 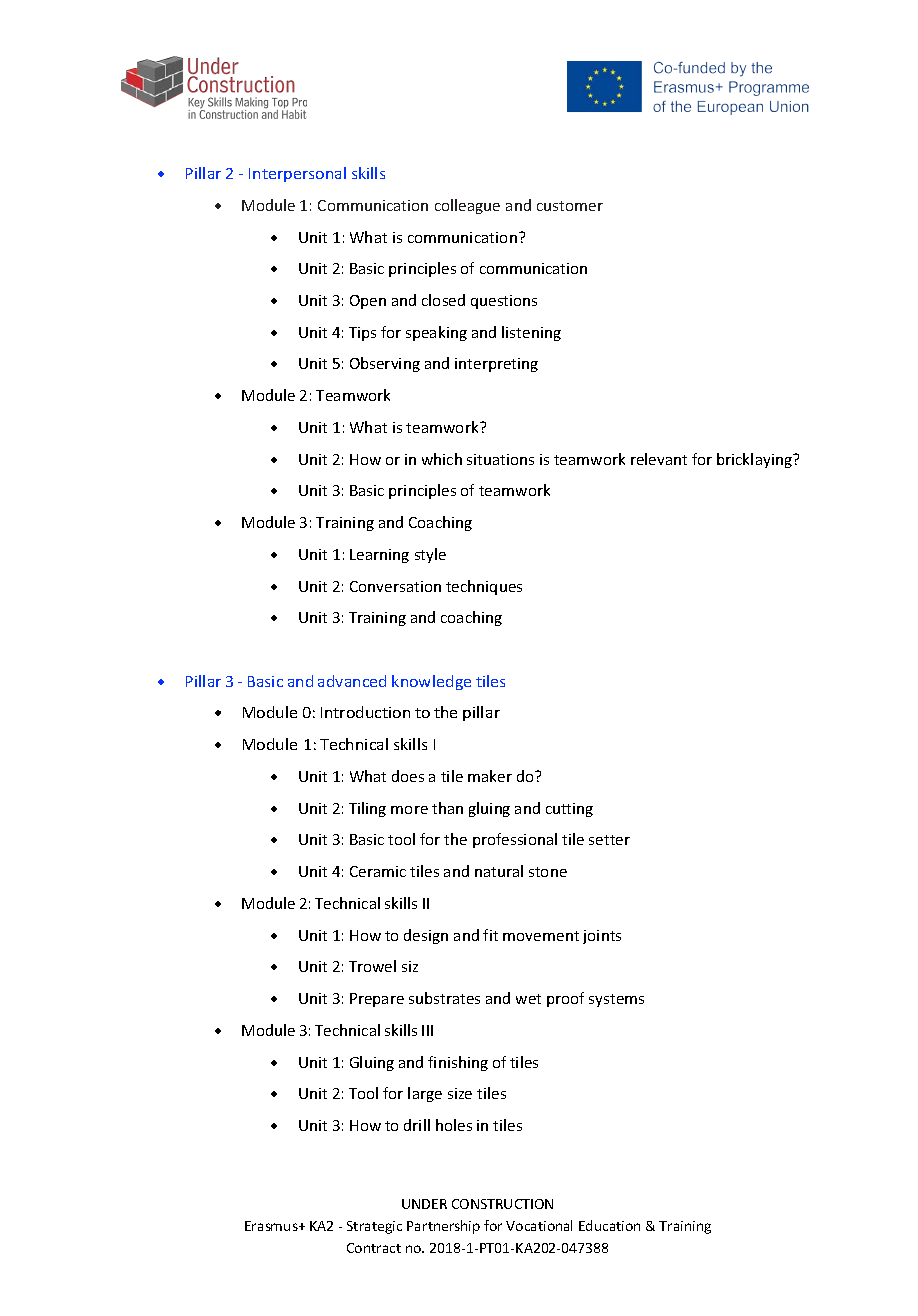 What do you see at coordinates (490, 935) in the image?
I see `fit` at bounding box center [490, 935].
